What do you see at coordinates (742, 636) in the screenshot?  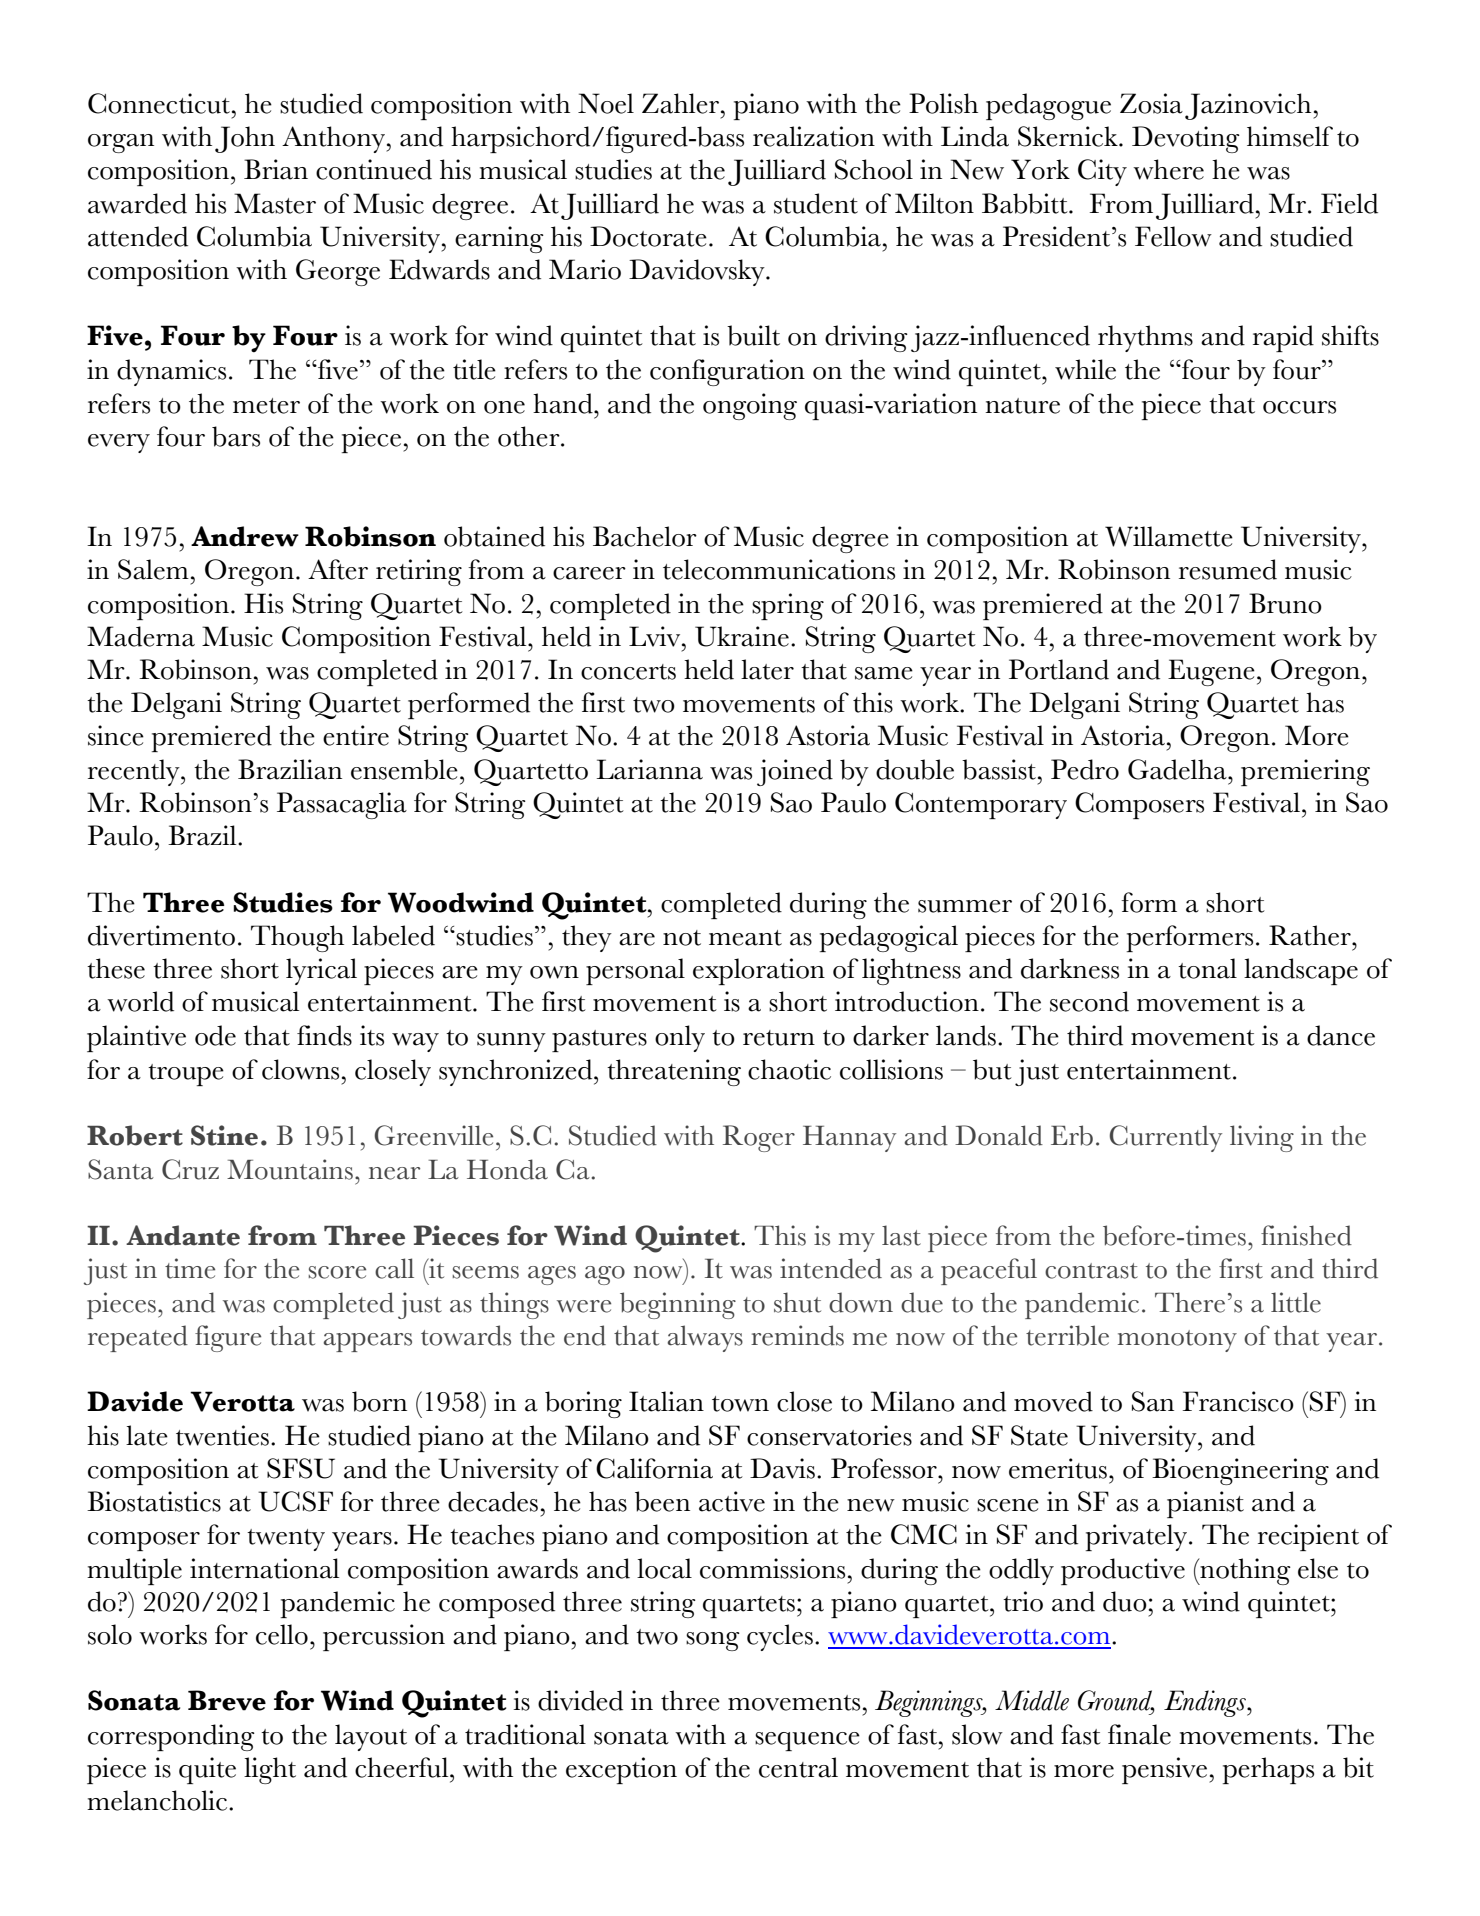 I see `Ukraine` at bounding box center [742, 636].
